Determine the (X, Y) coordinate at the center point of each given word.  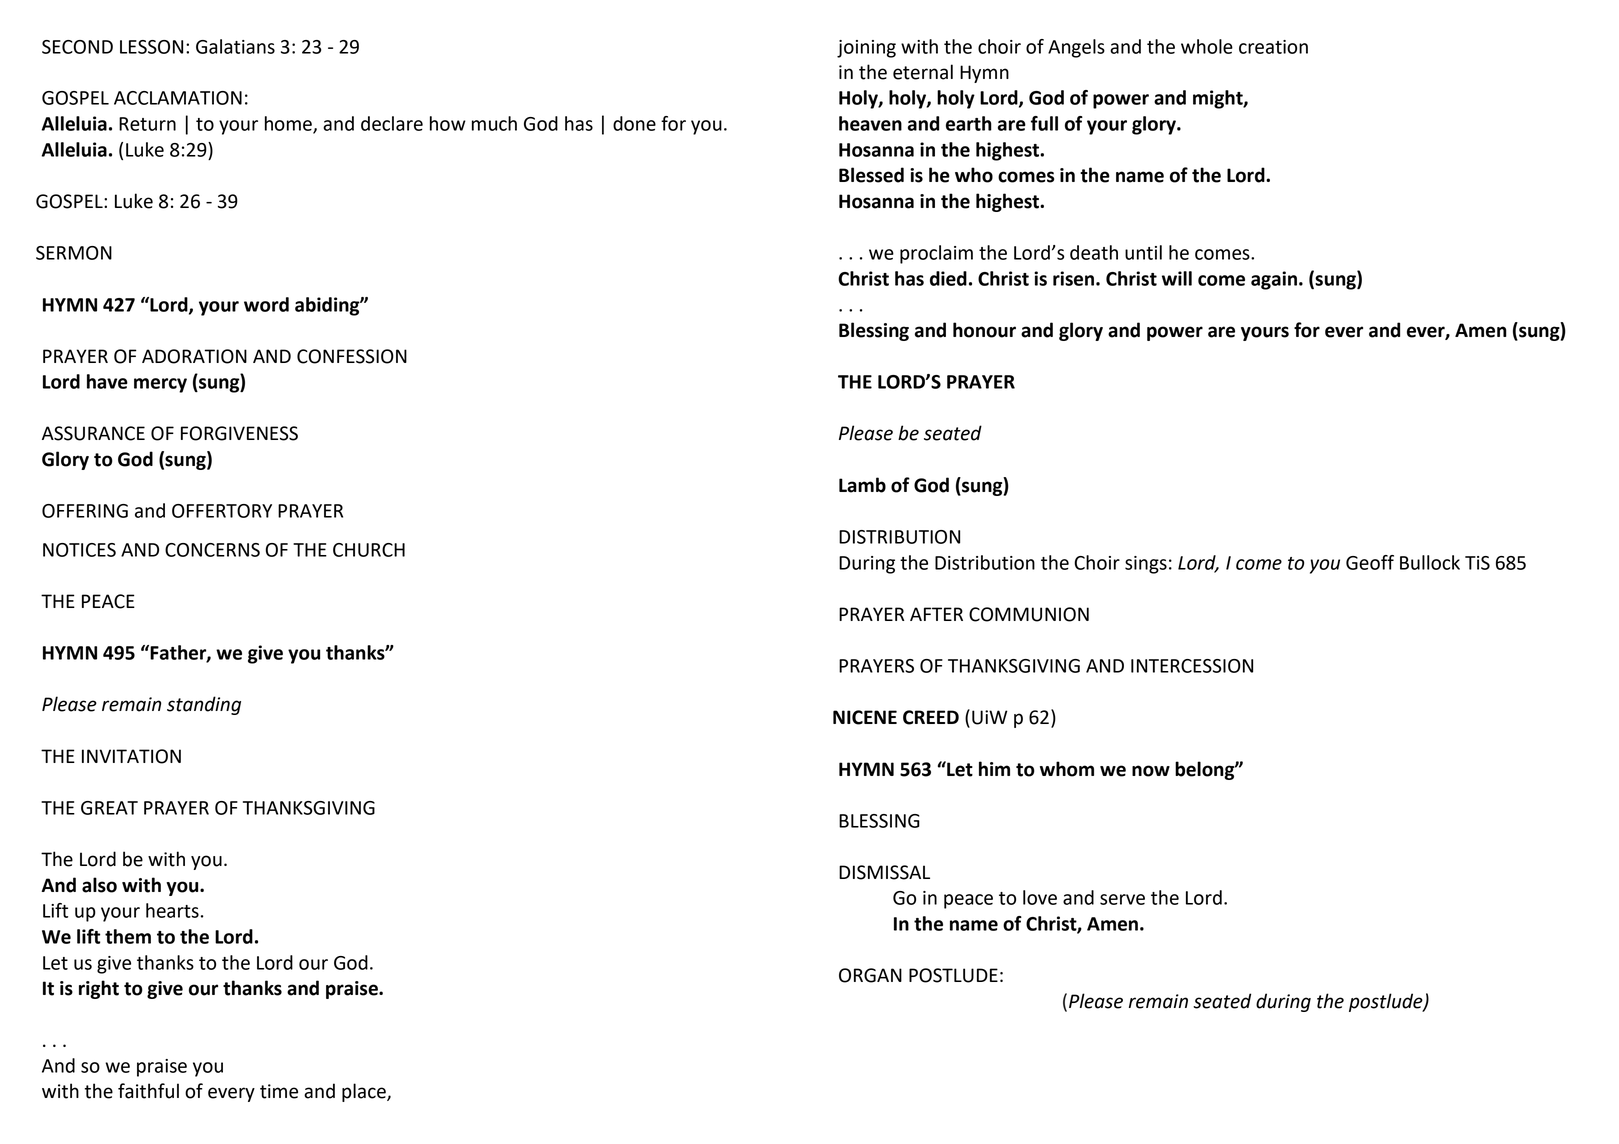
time (279, 1091)
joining (866, 49)
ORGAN (870, 975)
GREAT (109, 808)
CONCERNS (212, 550)
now (1151, 771)
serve (1122, 899)
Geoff (1370, 562)
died (948, 278)
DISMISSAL (884, 872)
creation (1273, 47)
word (266, 304)
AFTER (936, 614)
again (1275, 280)
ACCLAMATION (178, 98)
